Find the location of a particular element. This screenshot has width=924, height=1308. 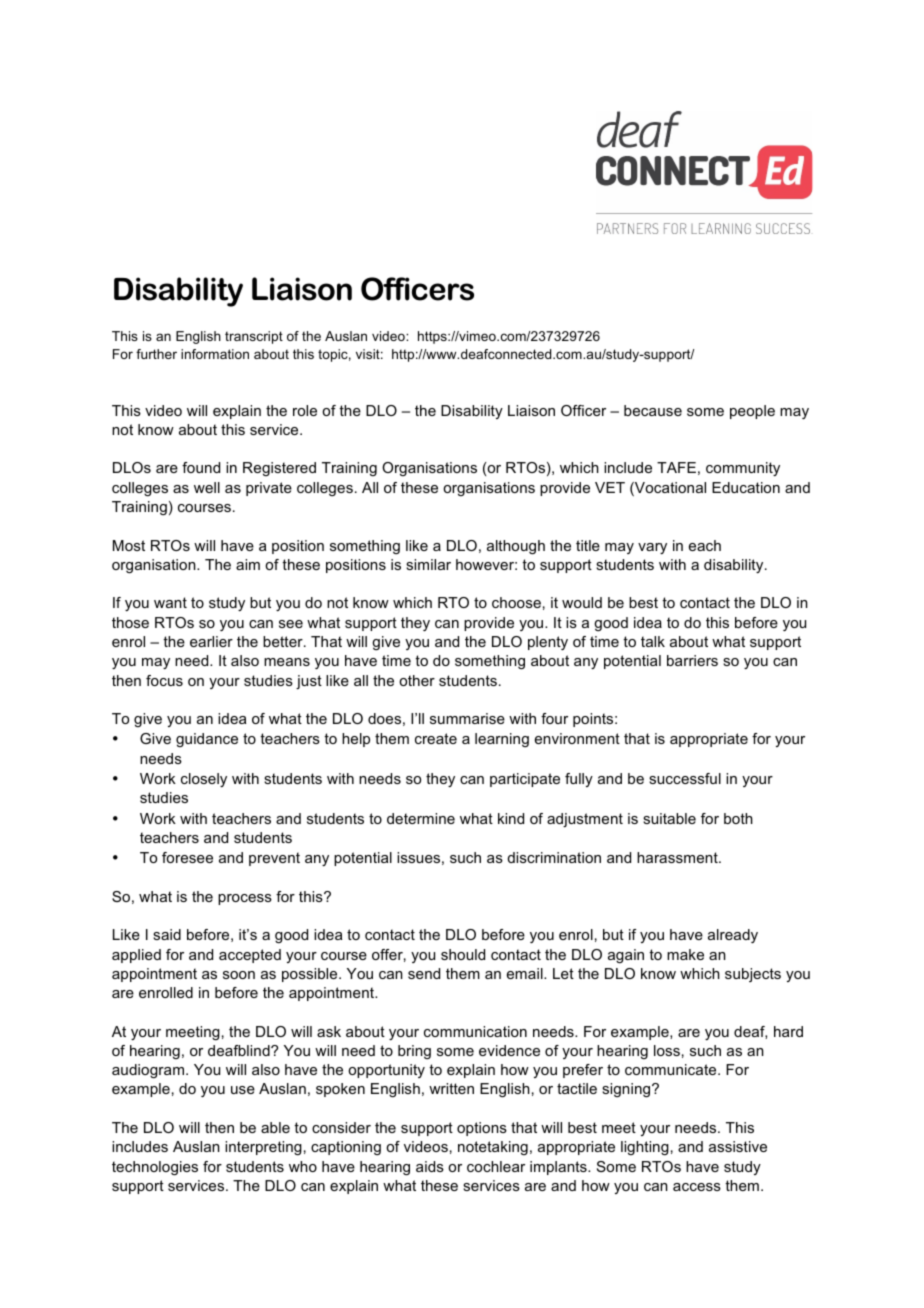

successful is located at coordinates (685, 778).
